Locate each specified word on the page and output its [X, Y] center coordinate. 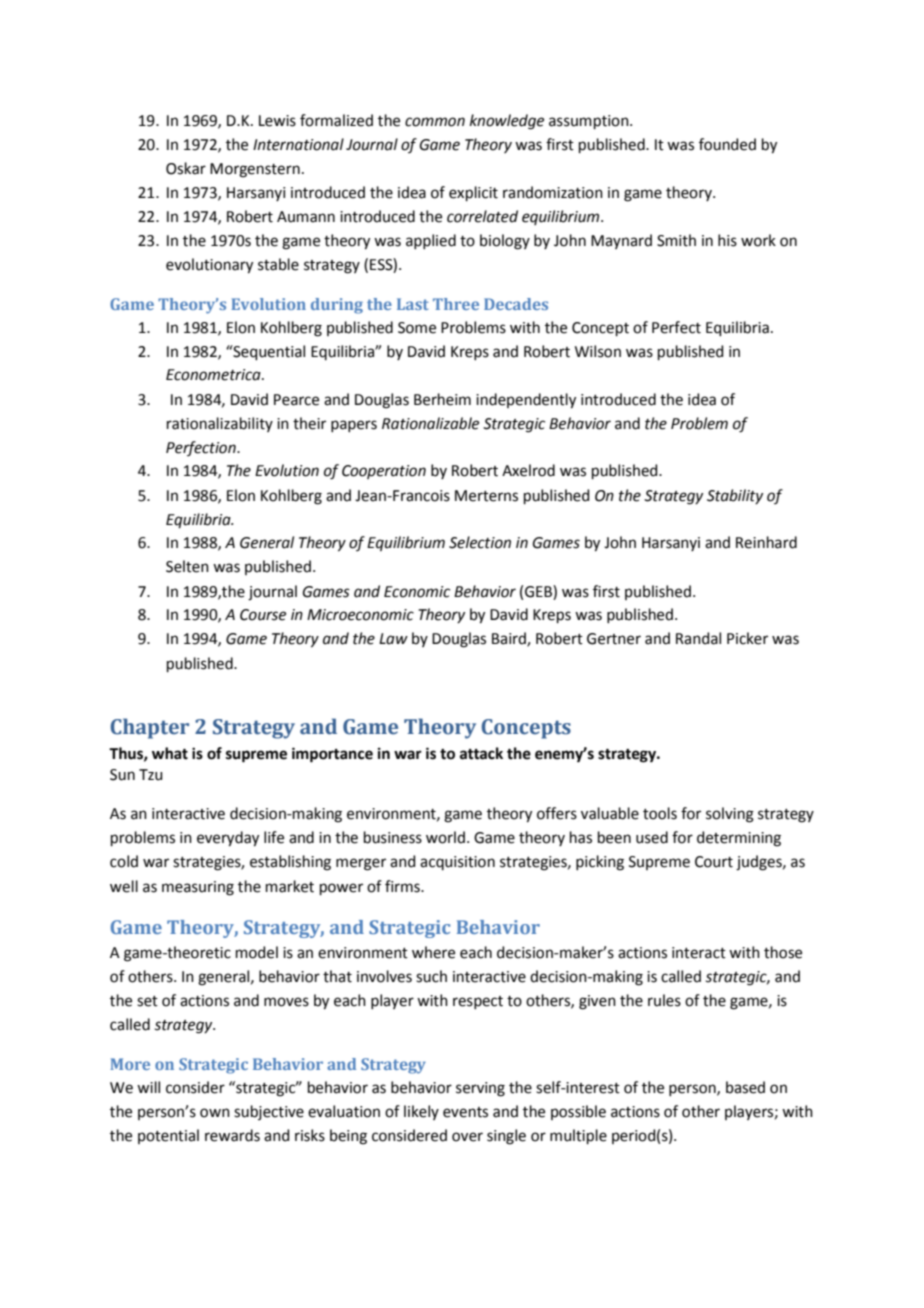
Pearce [296, 400]
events [465, 1112]
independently [526, 401]
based [745, 1087]
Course [263, 615]
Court [714, 862]
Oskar [186, 168]
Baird [510, 639]
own [215, 1113]
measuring [198, 888]
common [435, 122]
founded [727, 144]
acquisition [457, 863]
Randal [698, 638]
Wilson [598, 351]
